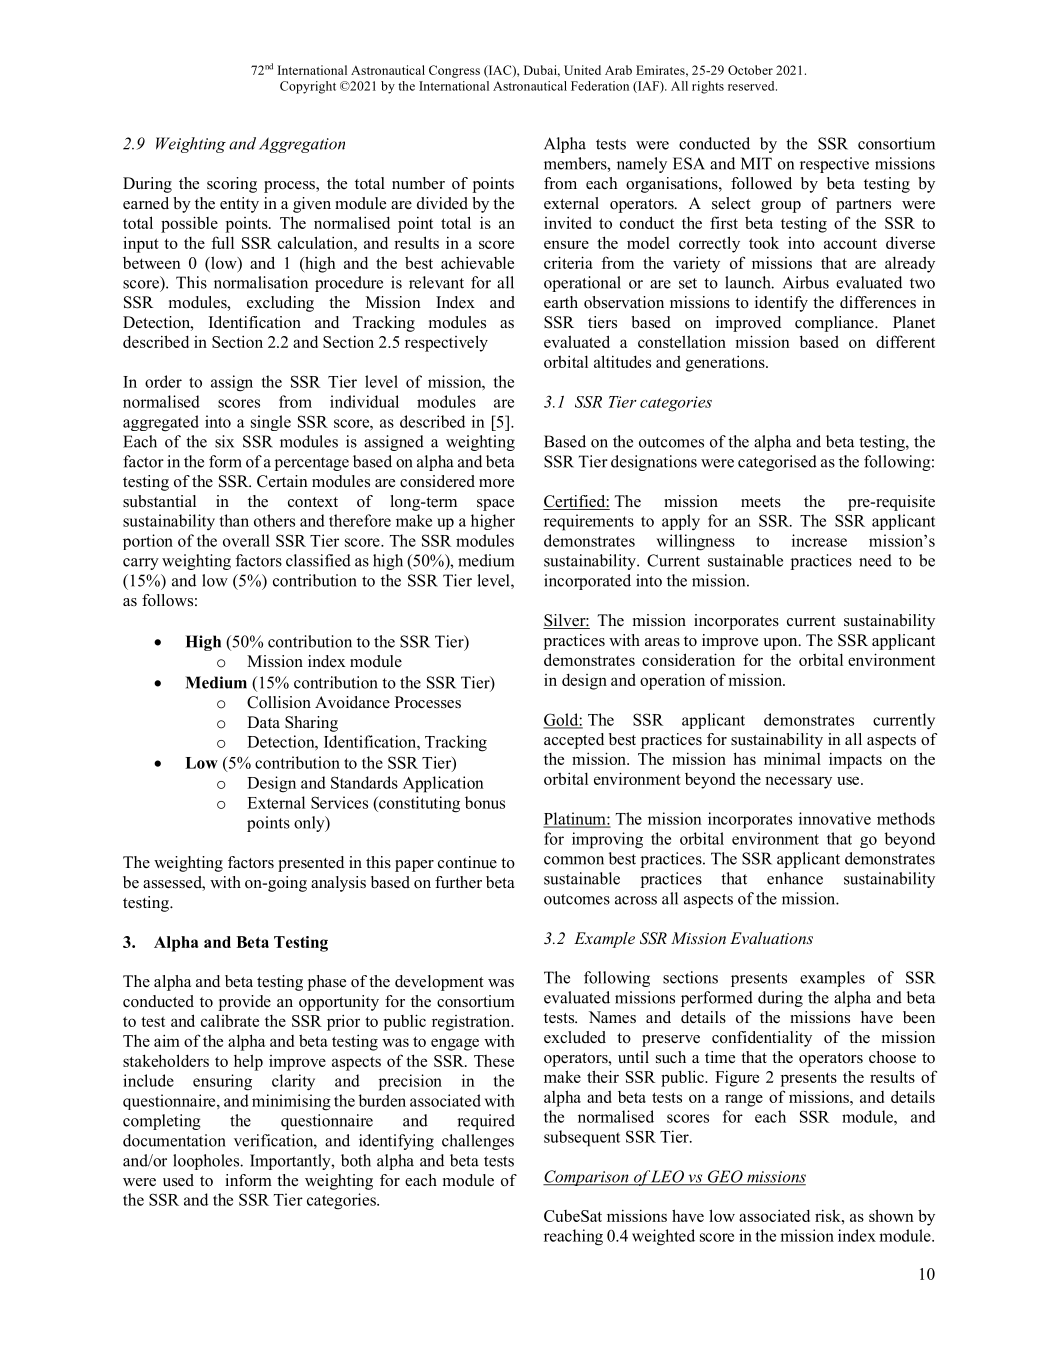 This screenshot has width=1057, height=1368. Describe the element at coordinates (752, 86) in the screenshot. I see `reserved` at that location.
